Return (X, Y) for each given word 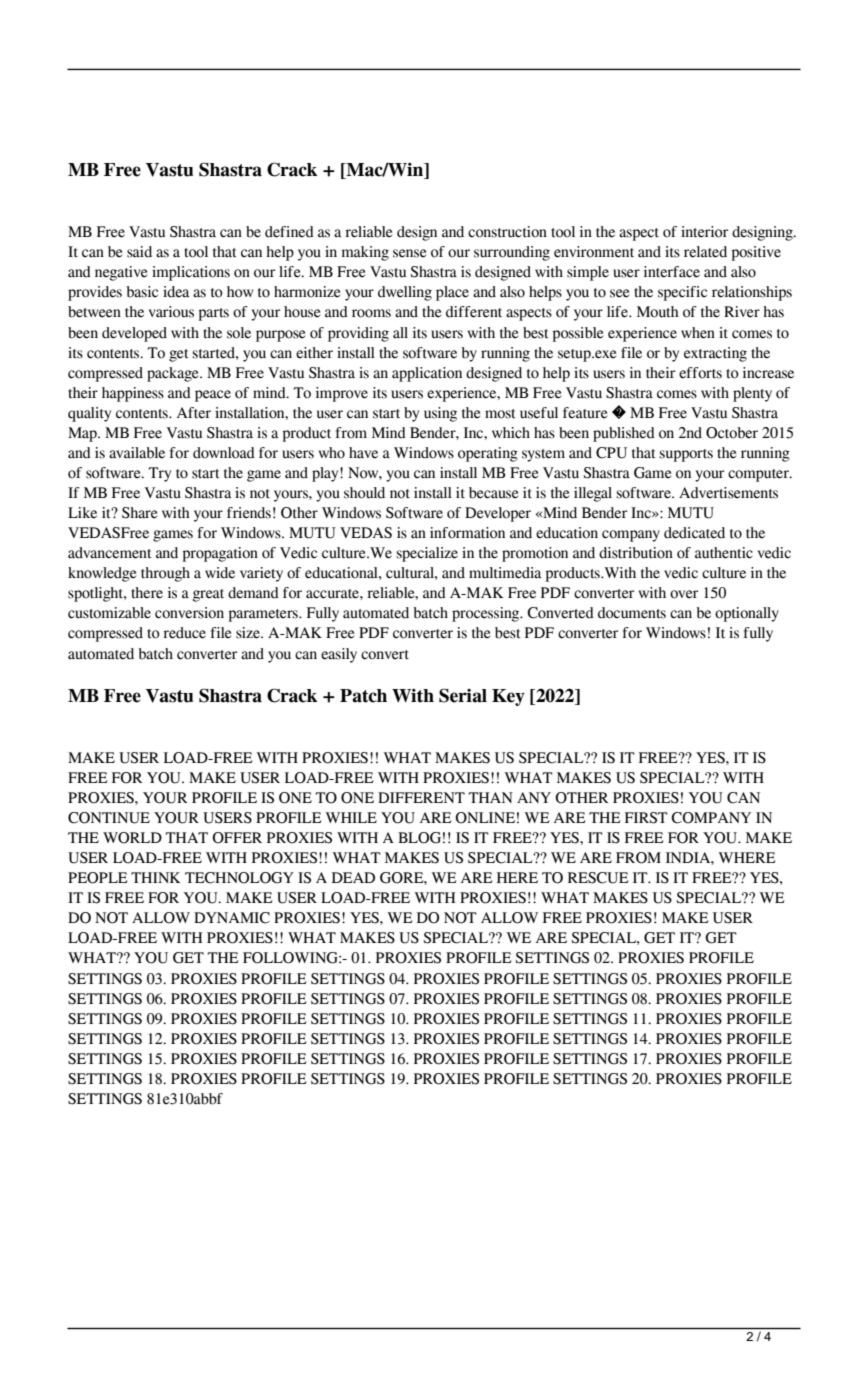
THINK (156, 877)
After (194, 413)
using (440, 414)
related (705, 252)
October (732, 433)
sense (409, 253)
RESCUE (598, 878)
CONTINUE (109, 818)
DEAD (353, 877)
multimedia (505, 573)
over (684, 594)
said (139, 252)
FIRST (646, 818)
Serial (463, 695)
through (165, 574)
